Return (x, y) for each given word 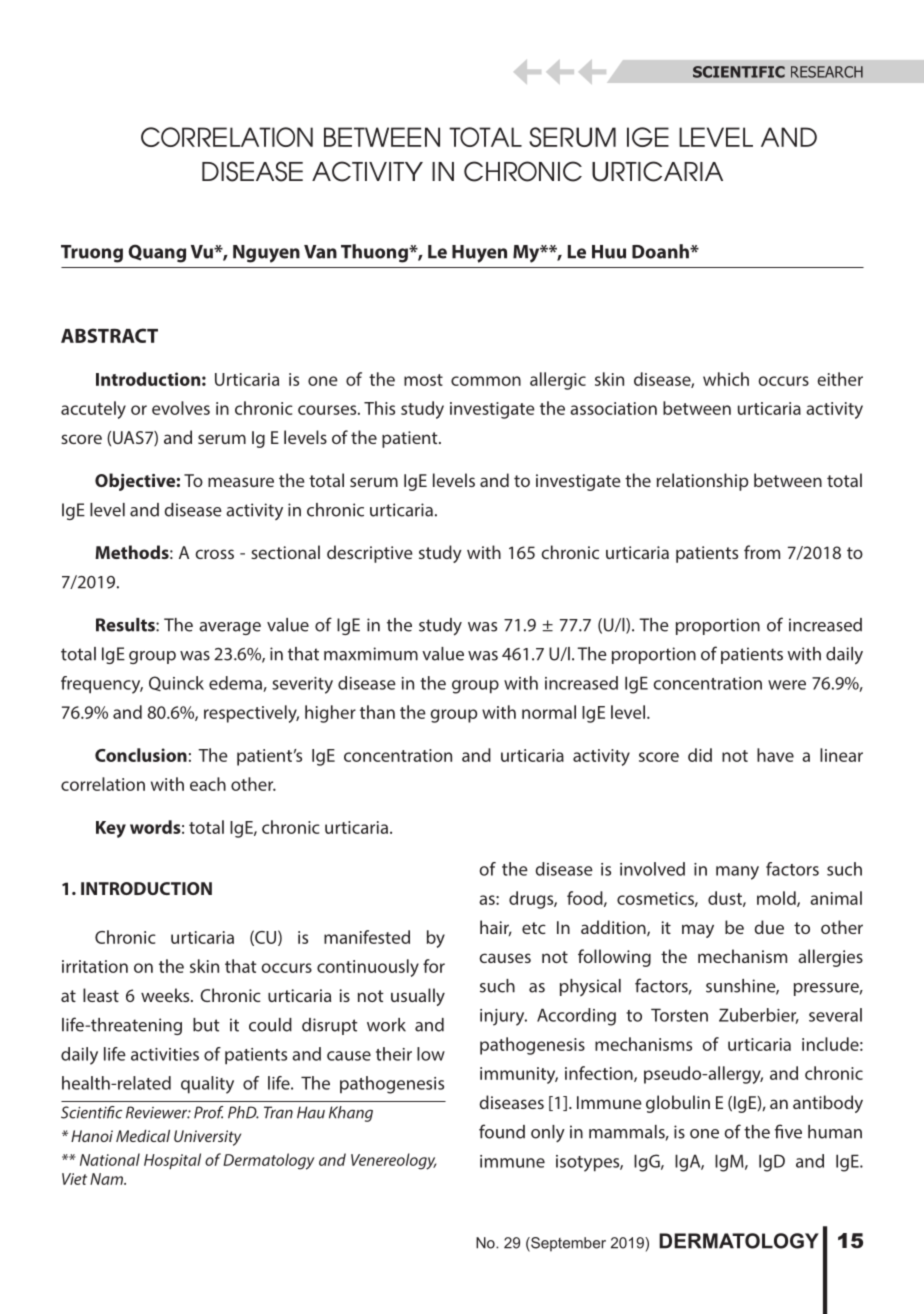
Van (320, 252)
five (788, 1131)
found (502, 1131)
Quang (157, 253)
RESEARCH (827, 72)
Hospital (172, 1161)
